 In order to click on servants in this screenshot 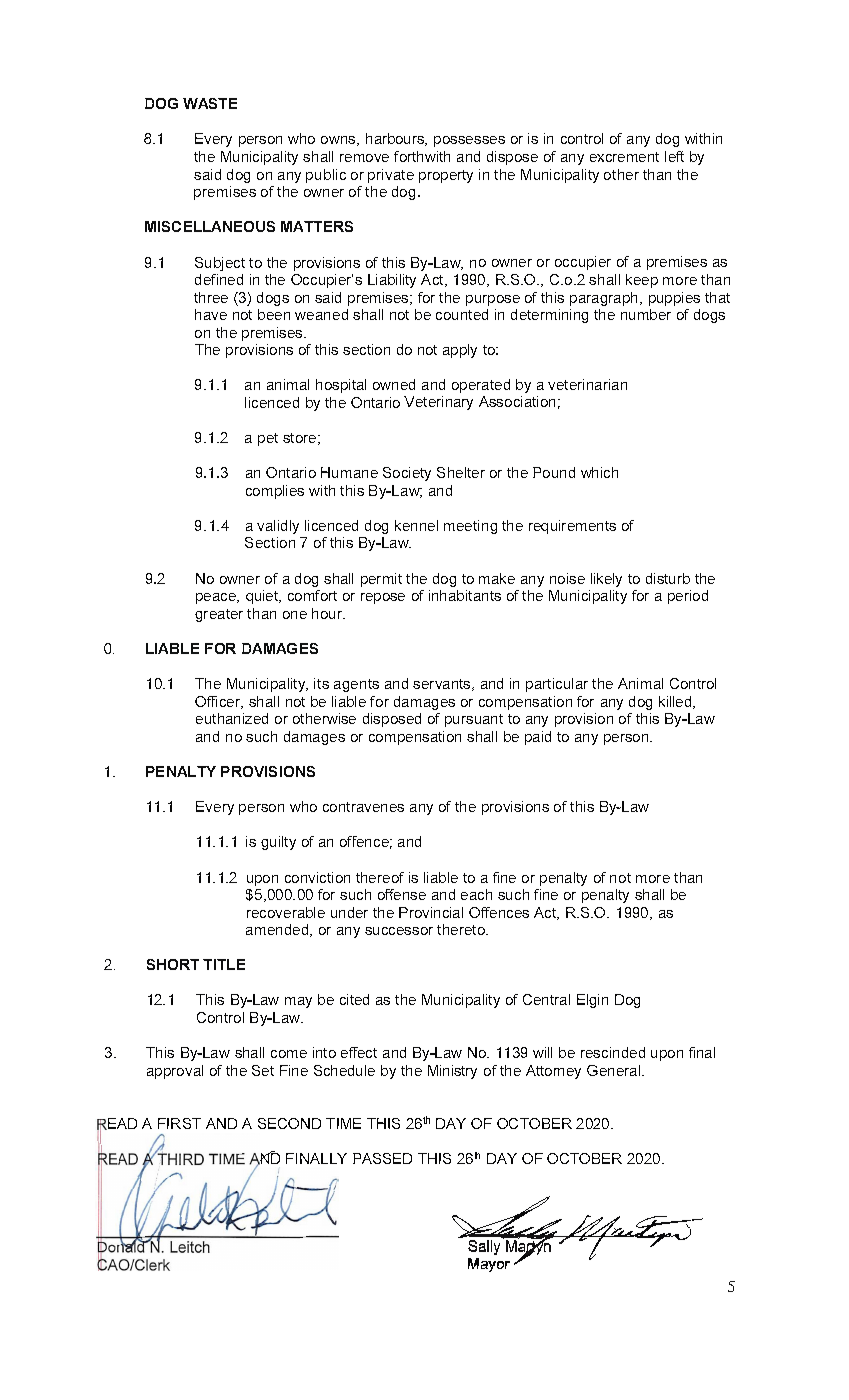, I will do `click(443, 685)`.
